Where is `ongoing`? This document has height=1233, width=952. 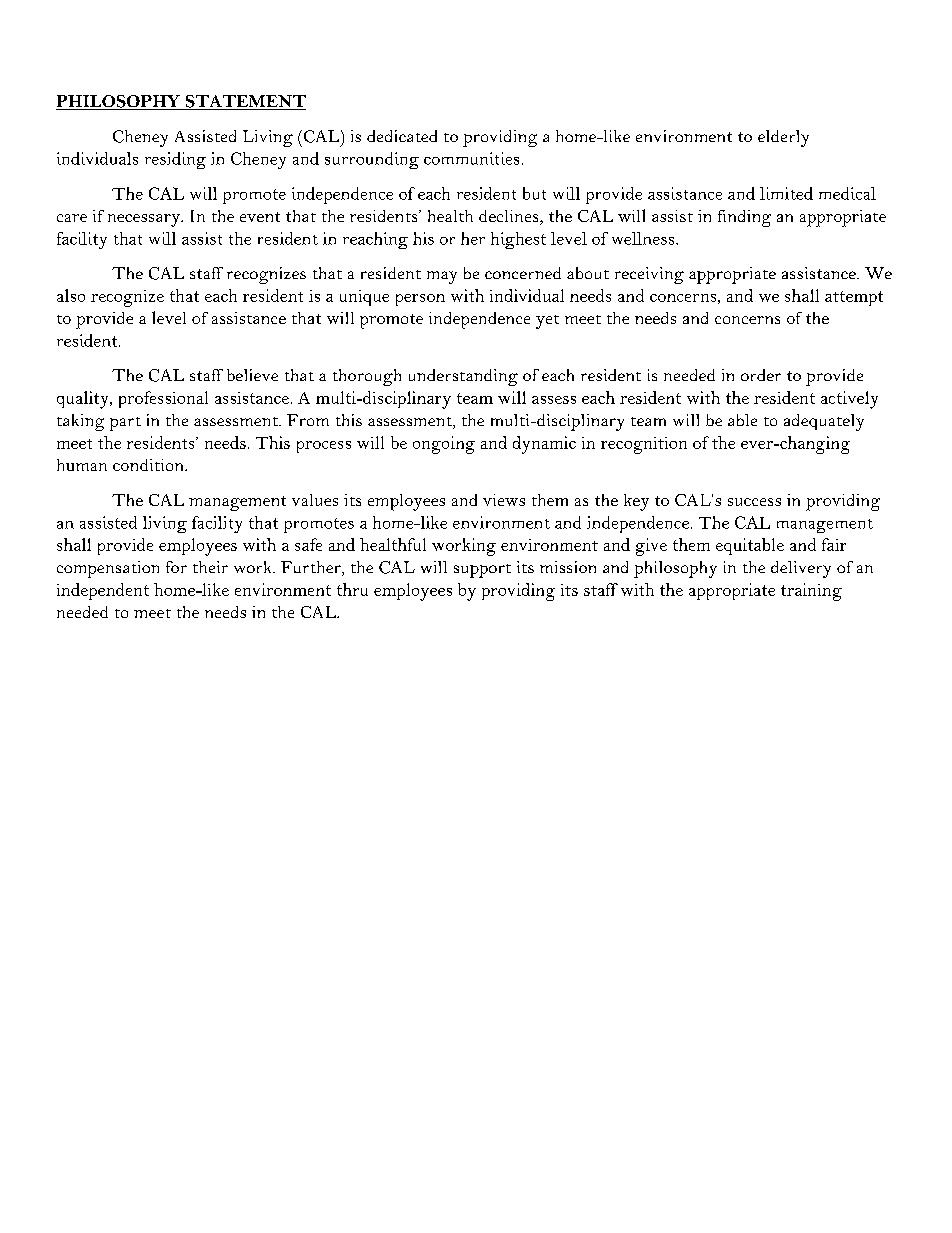 ongoing is located at coordinates (444, 445).
